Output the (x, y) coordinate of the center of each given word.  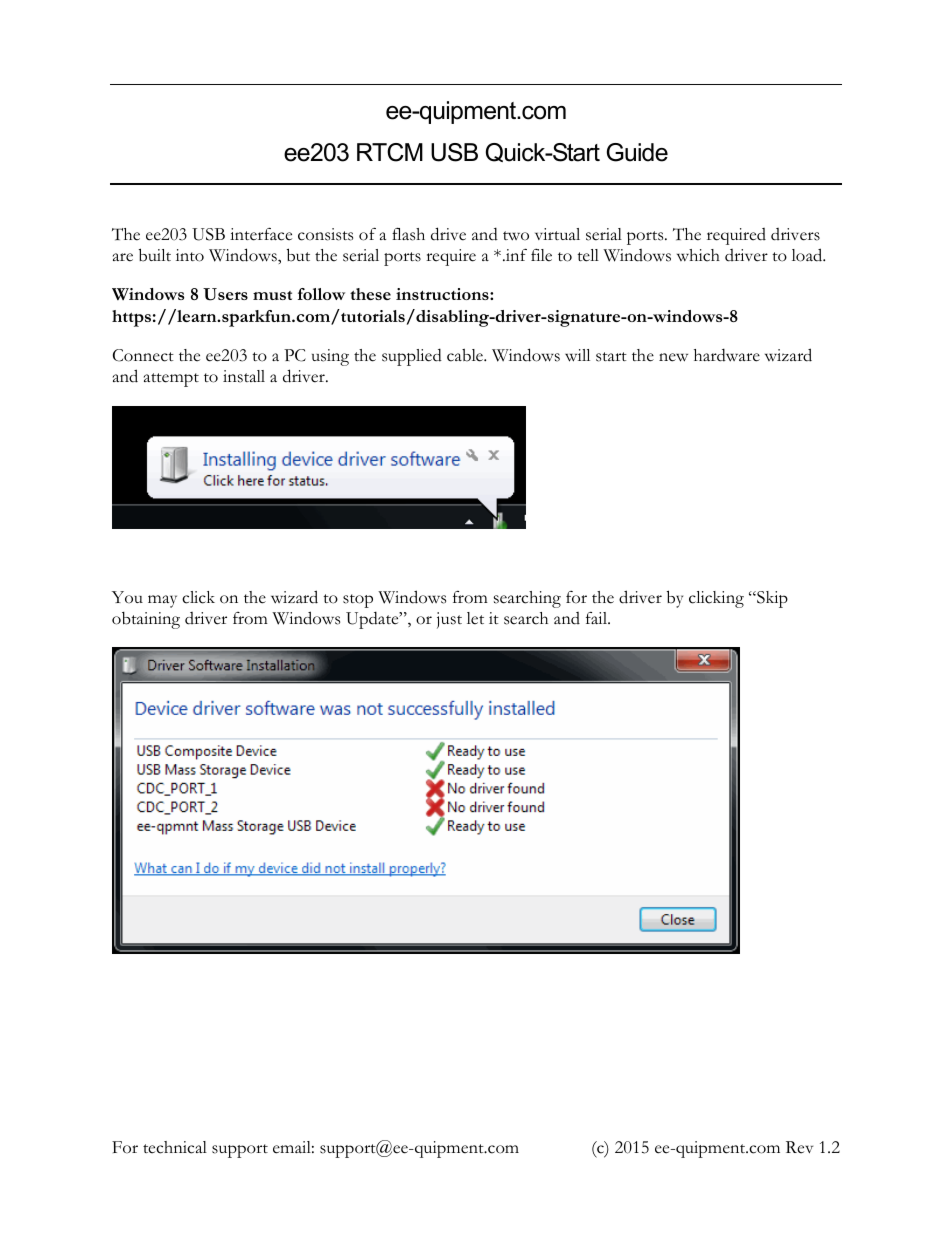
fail (597, 618)
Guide (637, 152)
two (516, 236)
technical (175, 1147)
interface (261, 234)
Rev (799, 1147)
